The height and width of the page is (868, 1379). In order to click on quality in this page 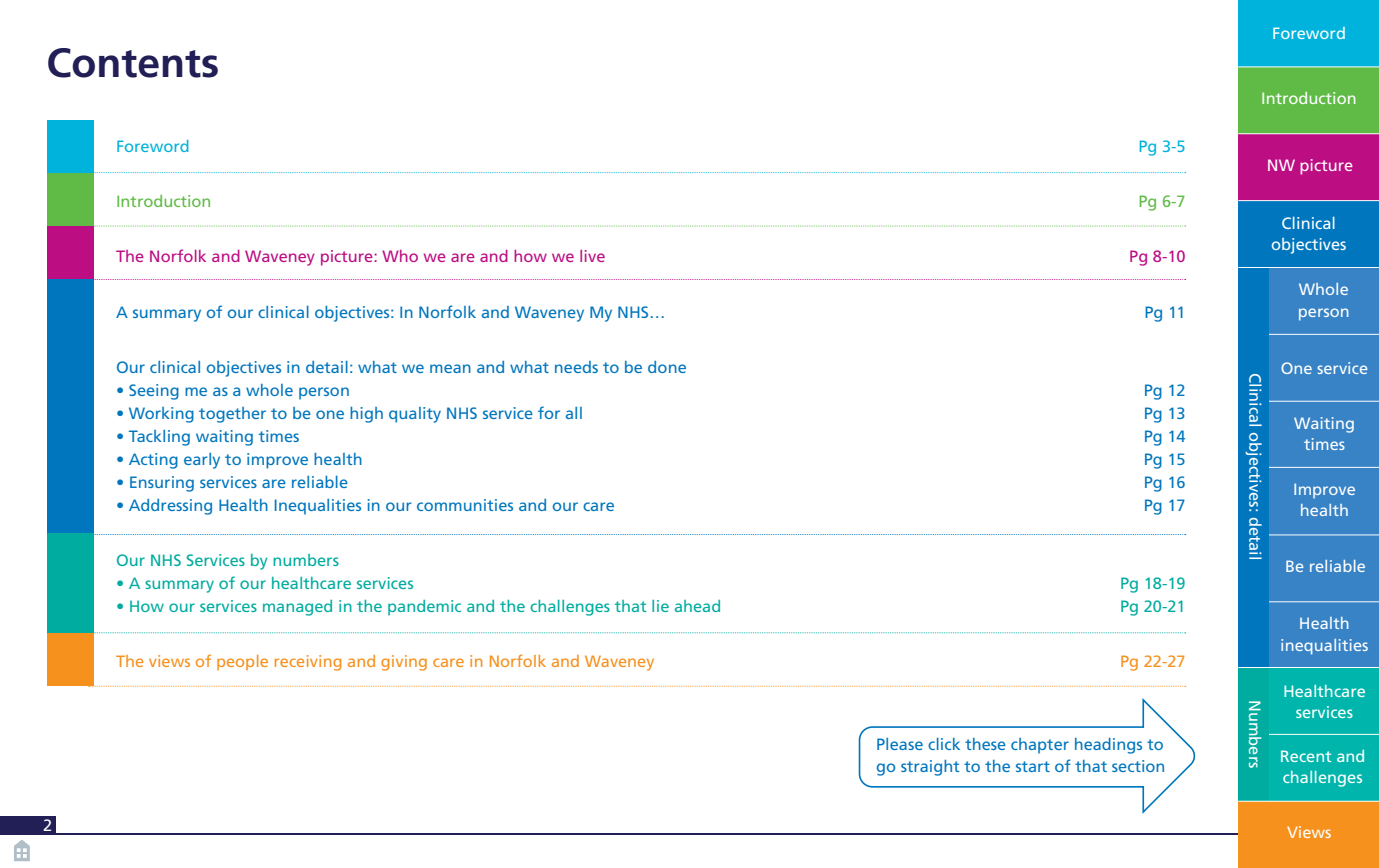, I will do `click(415, 415)`.
